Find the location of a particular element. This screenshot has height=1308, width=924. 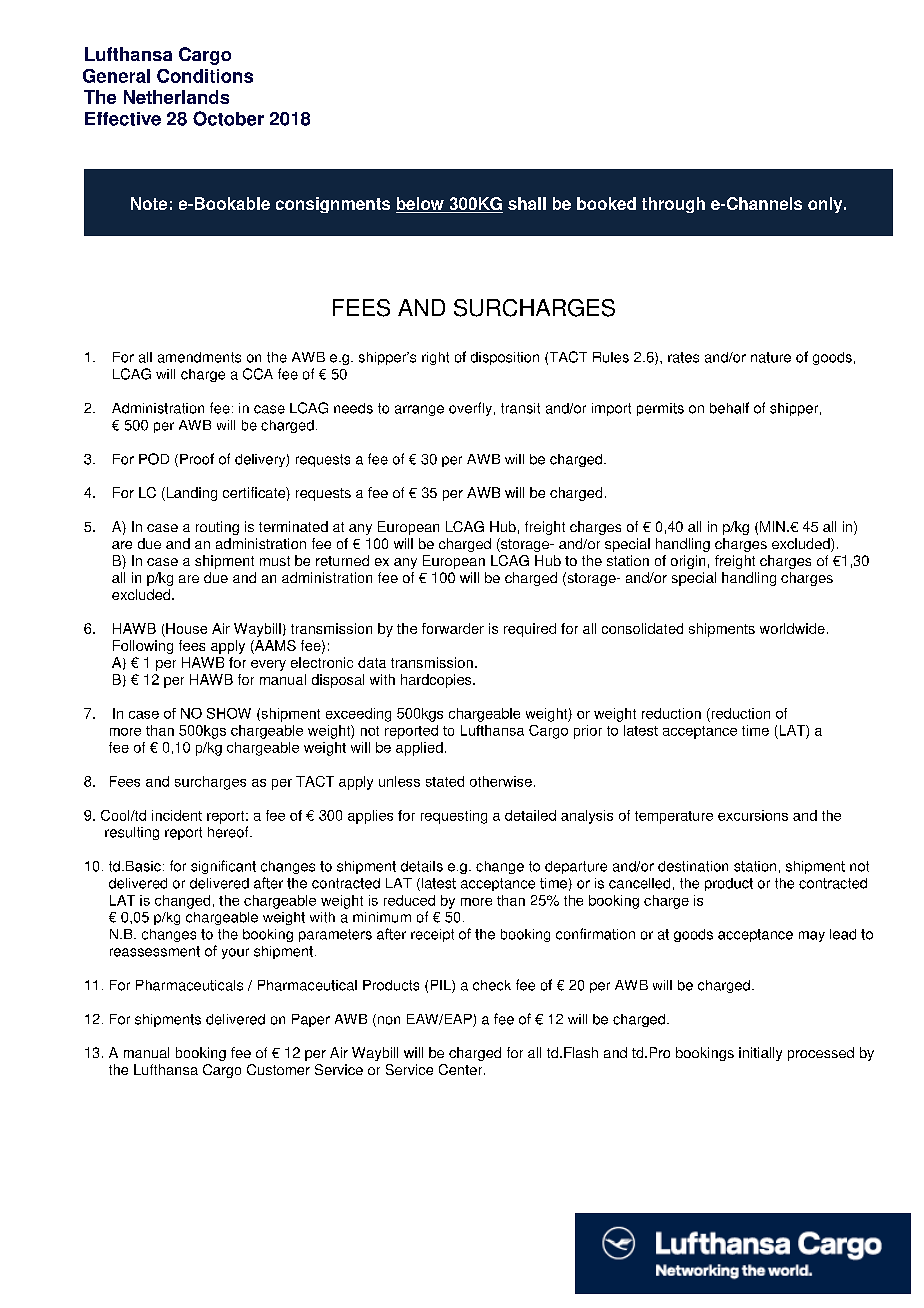

incident is located at coordinates (177, 815).
